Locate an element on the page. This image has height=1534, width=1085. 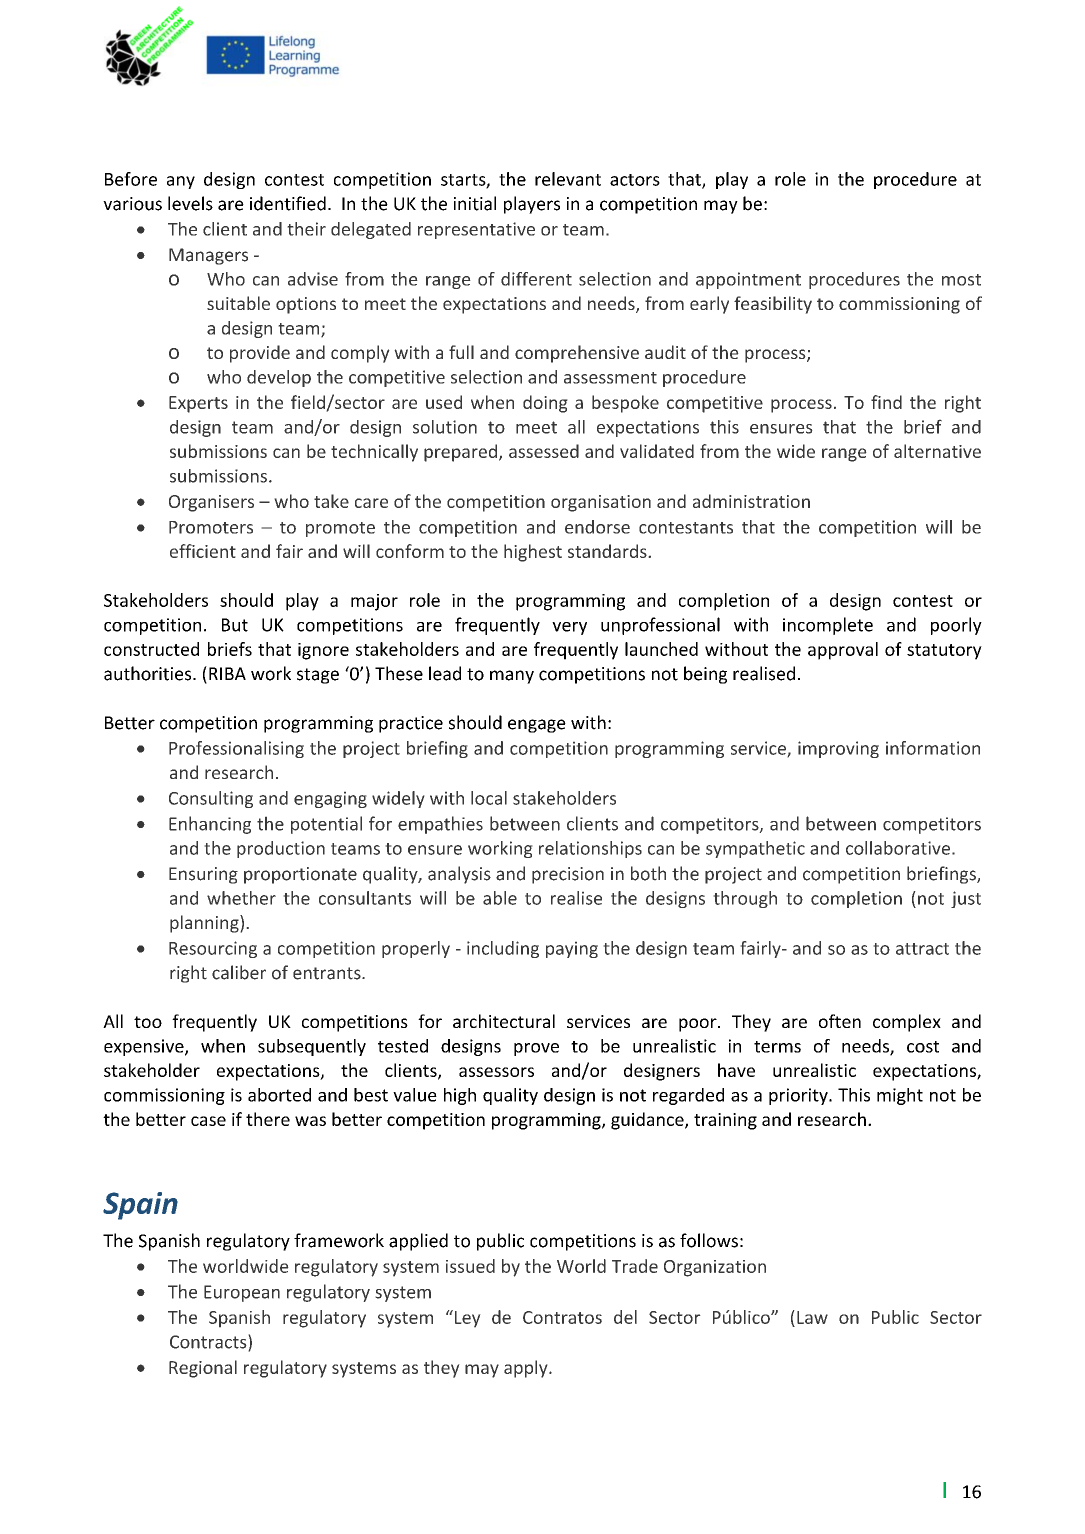
often is located at coordinates (840, 1021).
